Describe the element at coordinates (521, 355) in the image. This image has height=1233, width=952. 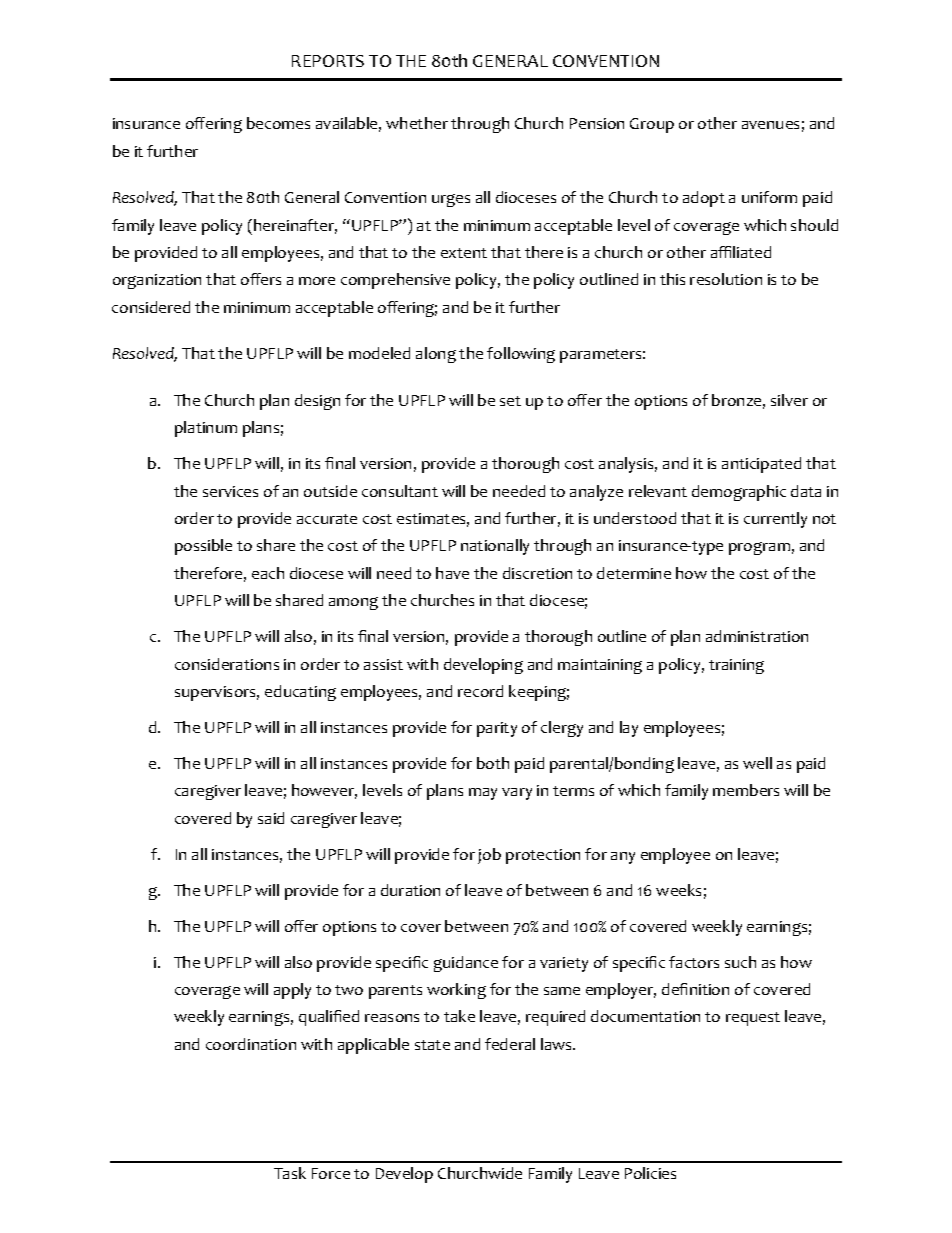
I see `following` at that location.
